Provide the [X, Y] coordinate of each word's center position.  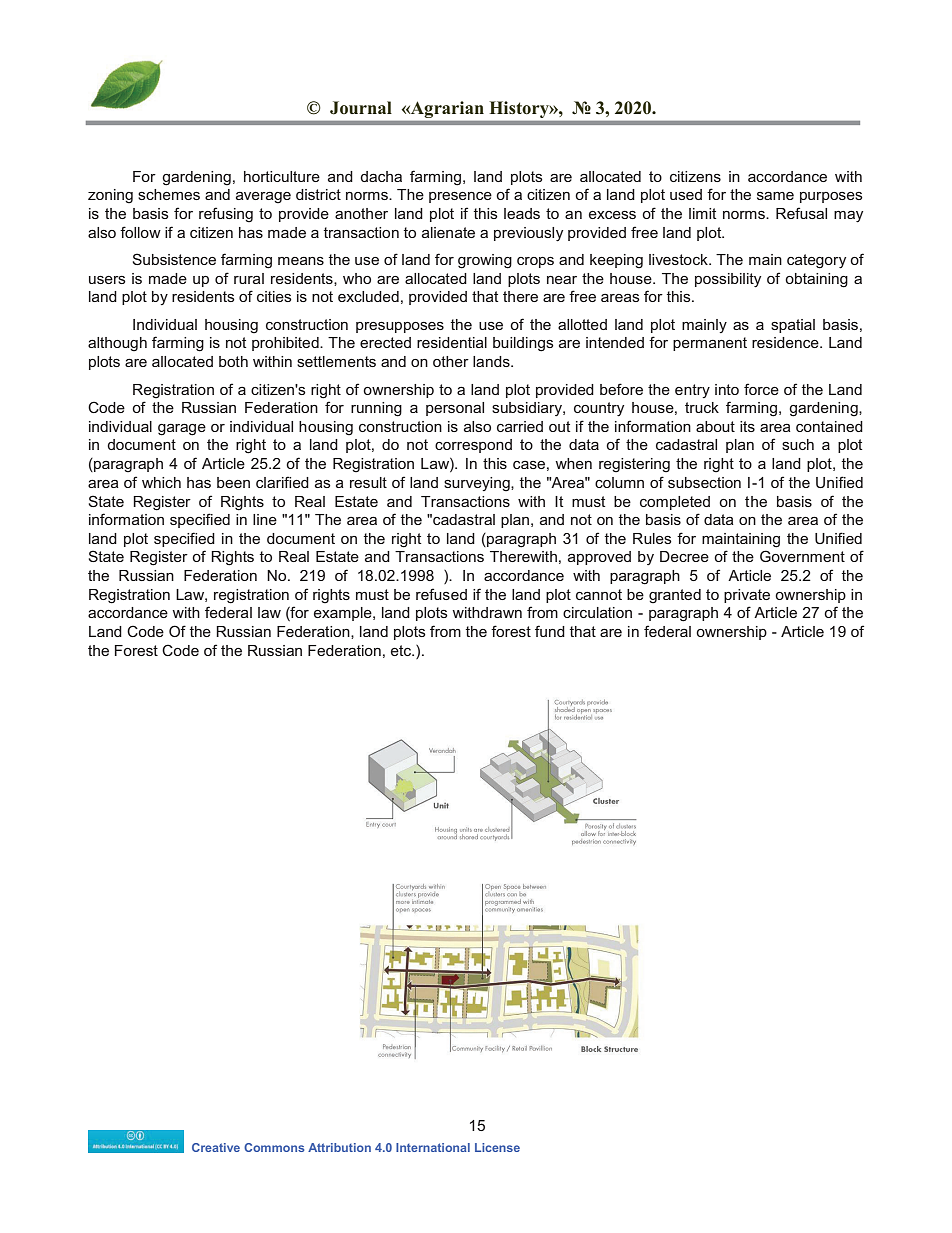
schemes [169, 194]
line [265, 519]
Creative [216, 1147]
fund [550, 631]
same [775, 195]
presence [460, 197]
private [747, 596]
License [497, 1147]
